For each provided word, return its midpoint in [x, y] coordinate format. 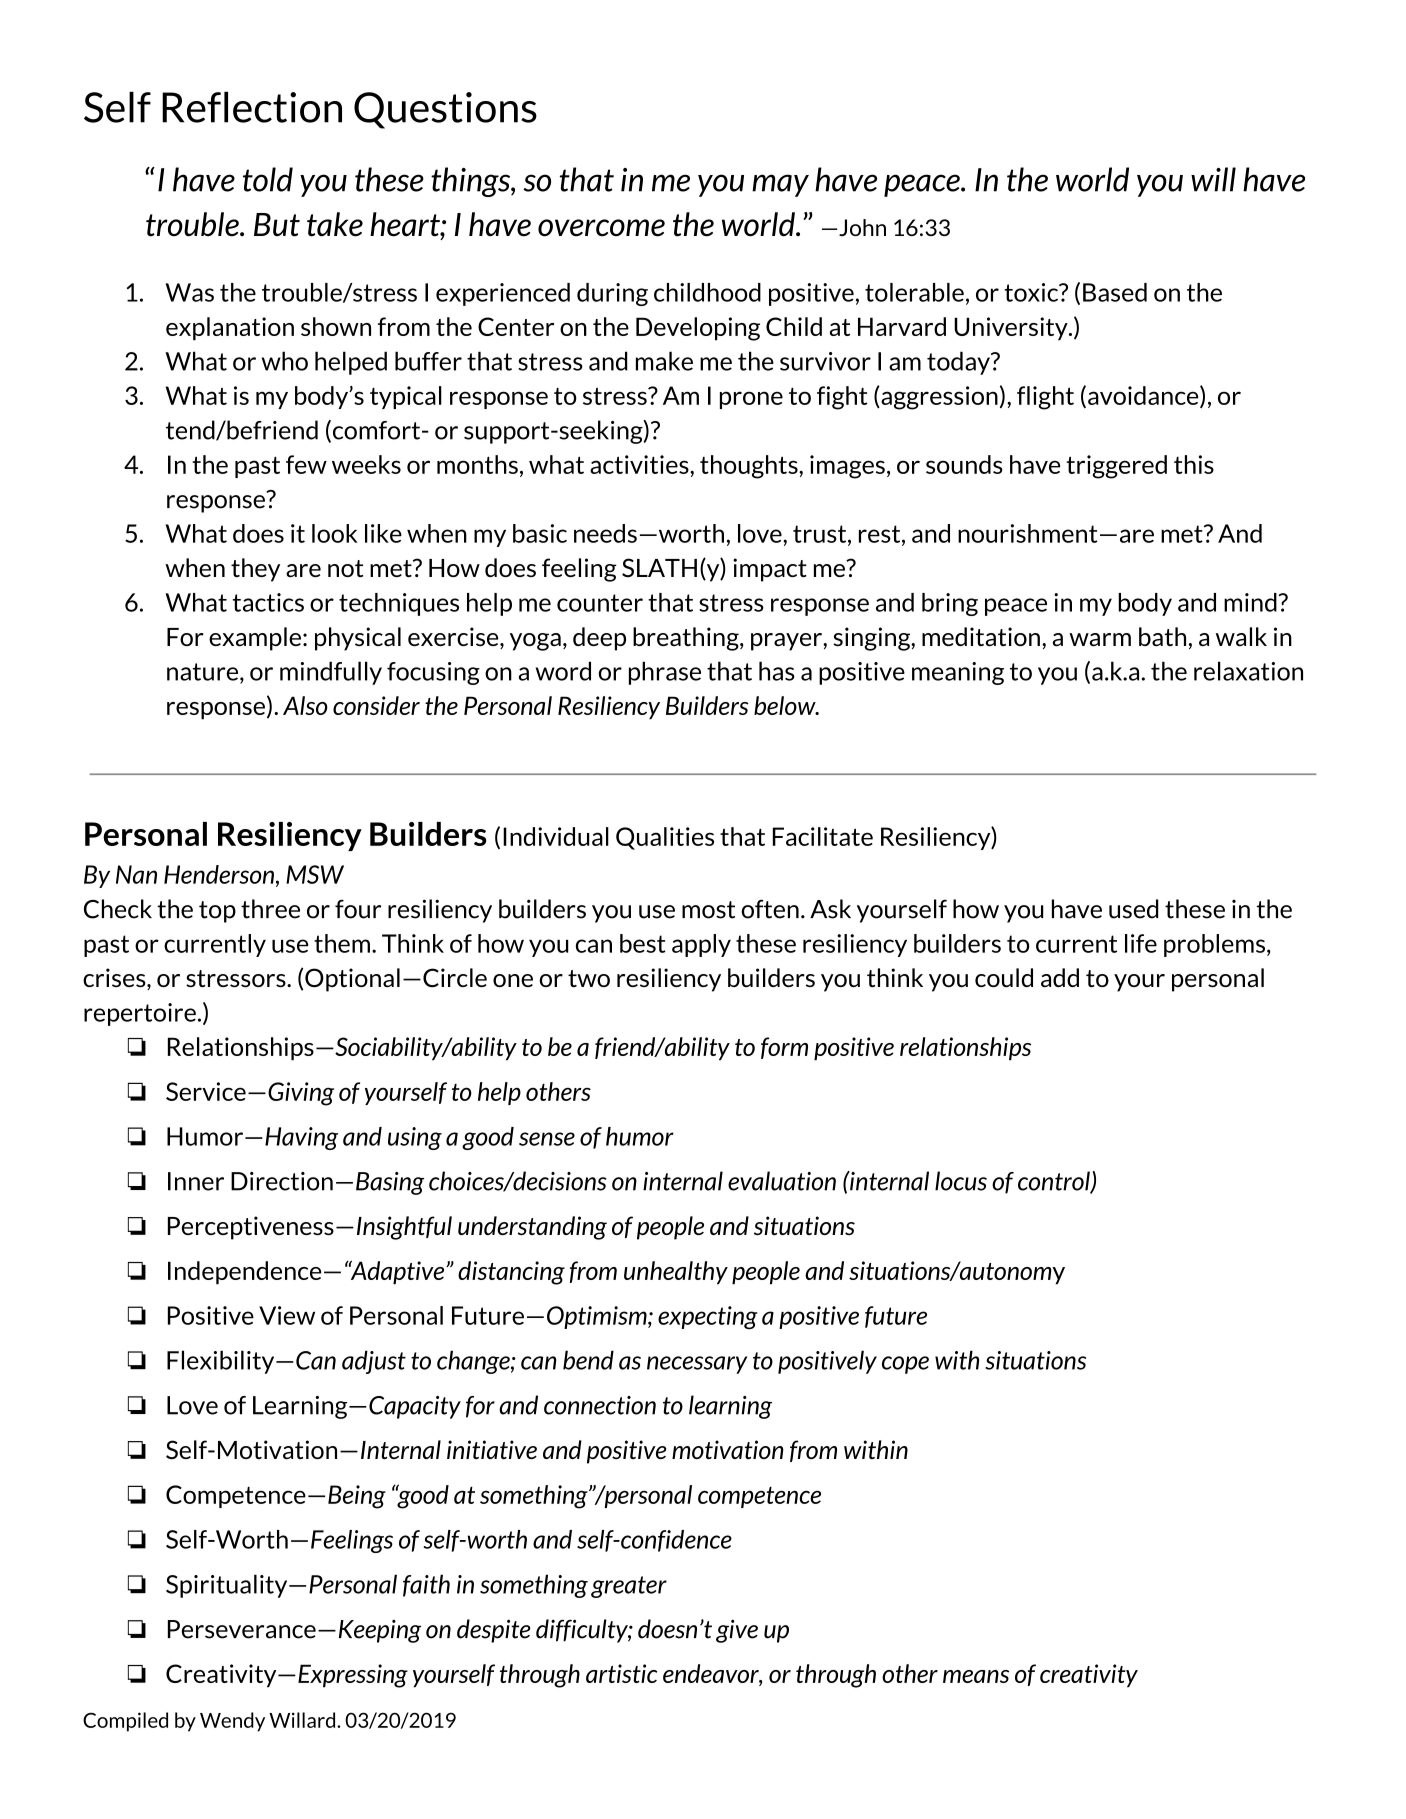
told [268, 179]
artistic [622, 1673]
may [780, 185]
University [1012, 329]
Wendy [232, 1722]
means [976, 1676]
